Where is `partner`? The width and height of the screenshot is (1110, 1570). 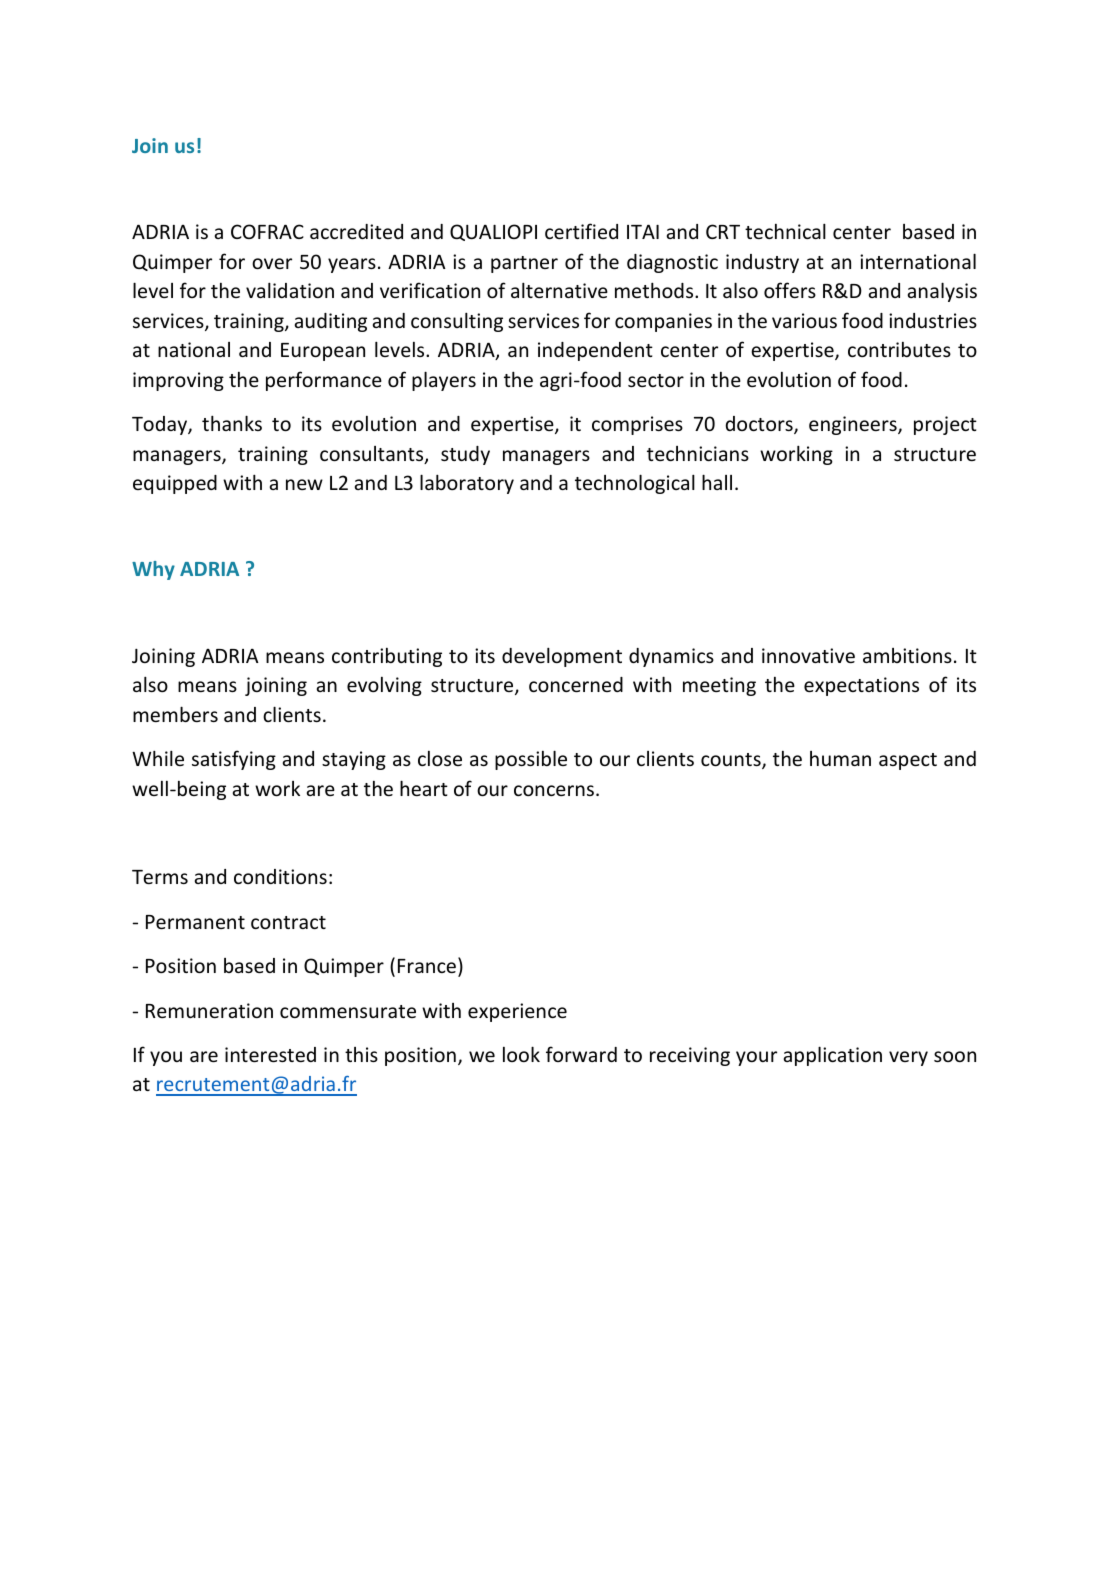 partner is located at coordinates (524, 264).
